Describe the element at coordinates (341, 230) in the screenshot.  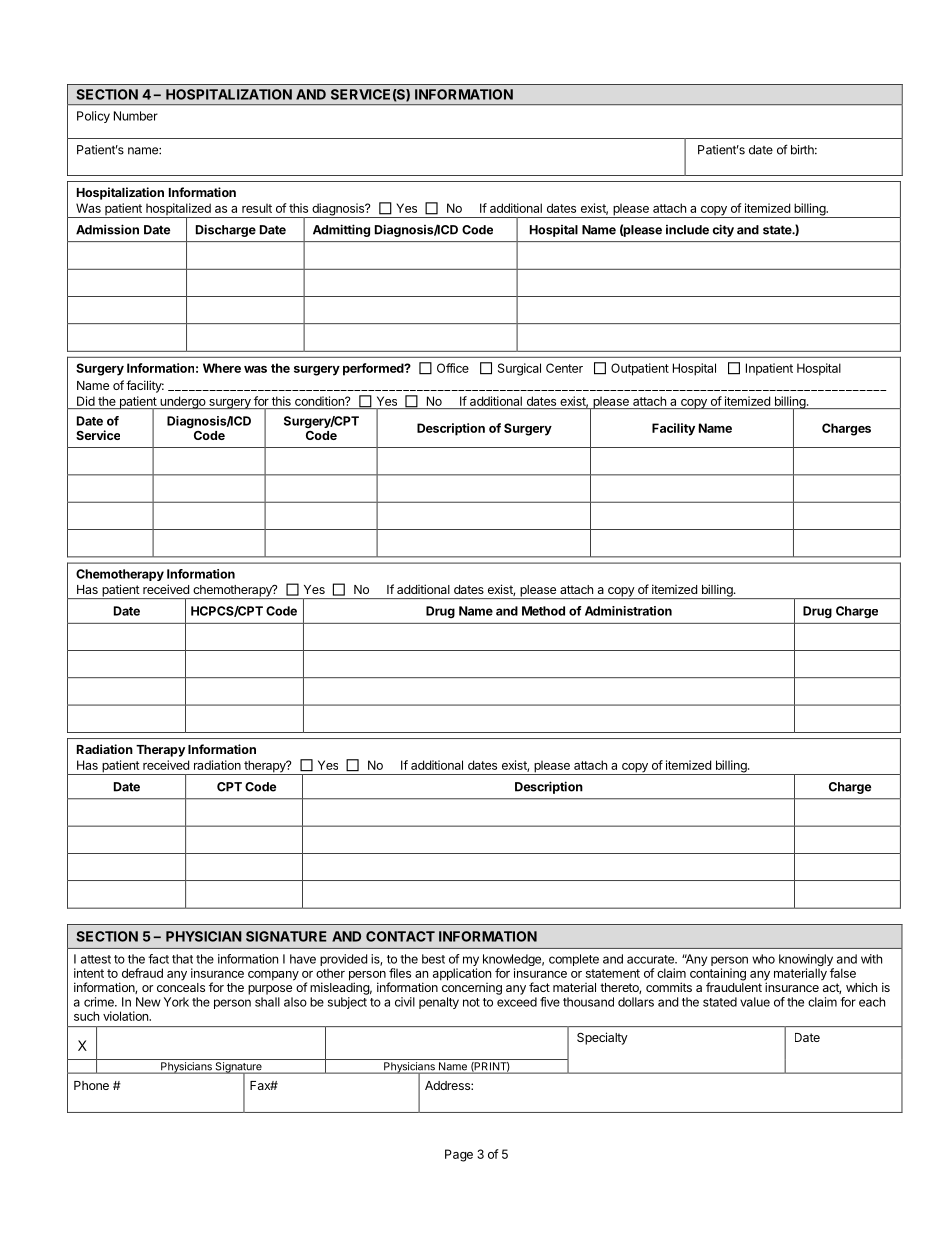
I see `Admitting` at that location.
